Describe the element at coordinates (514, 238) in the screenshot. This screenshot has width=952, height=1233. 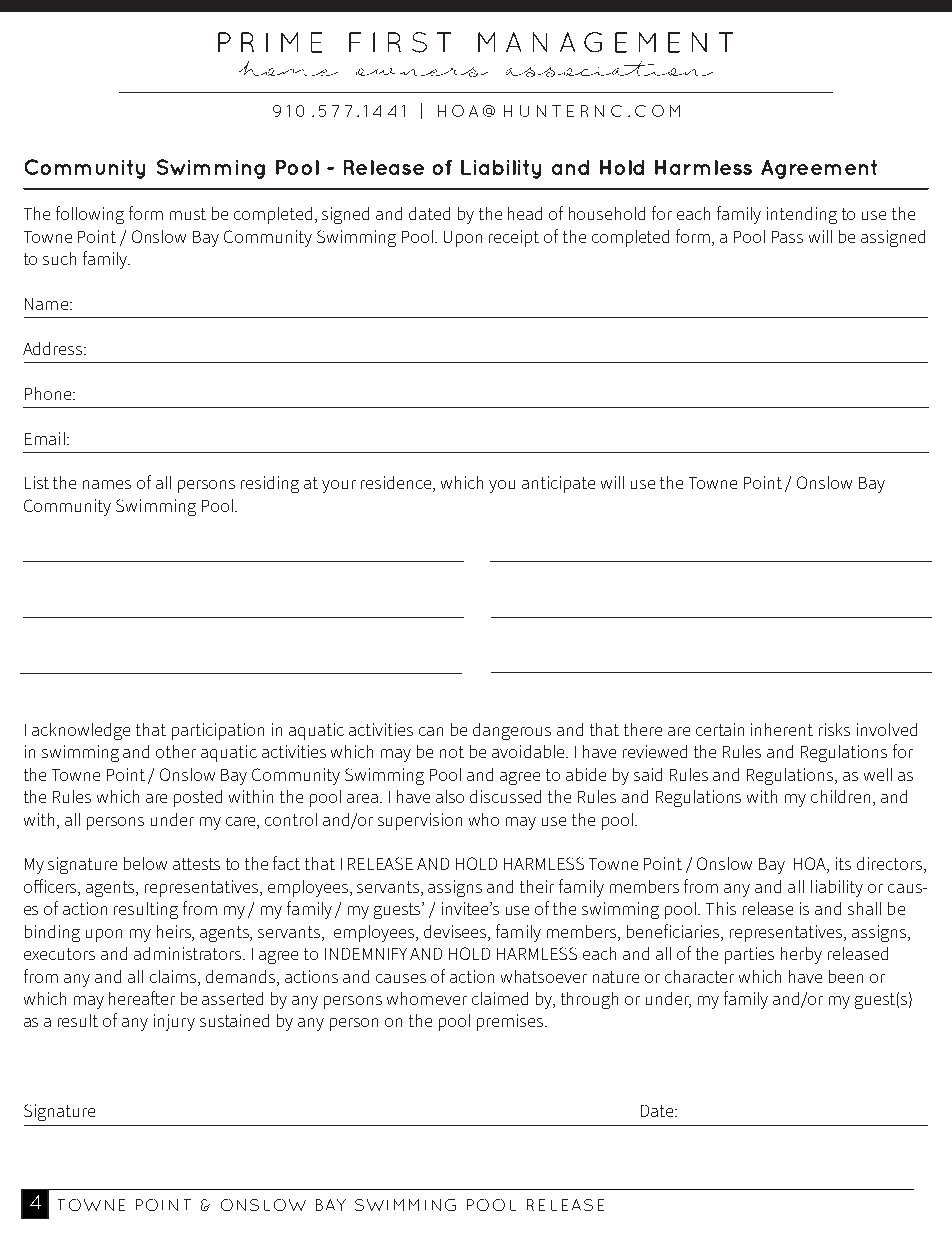
I see `receipt` at that location.
